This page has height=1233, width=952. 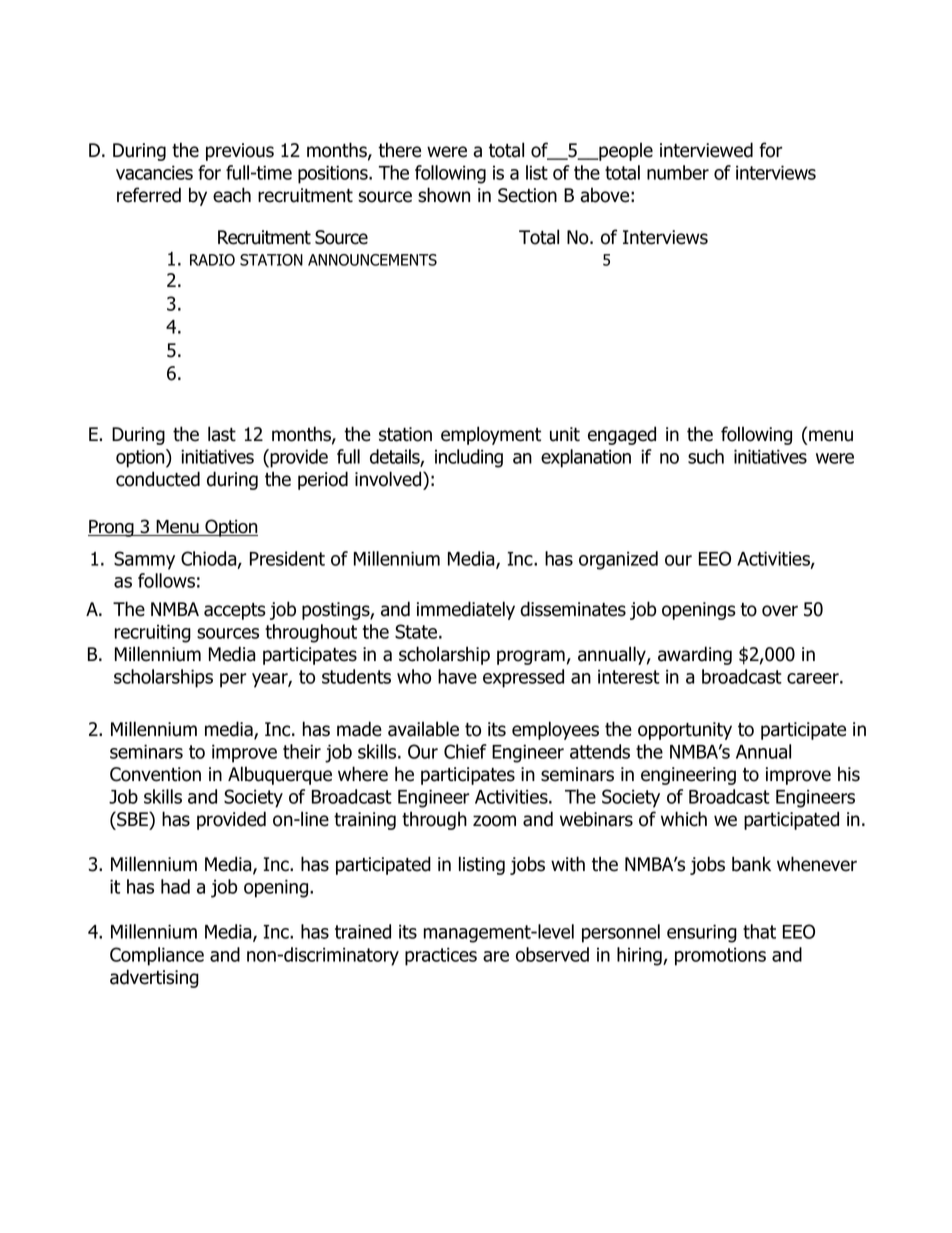 What do you see at coordinates (144, 560) in the page?
I see `Sammy` at bounding box center [144, 560].
